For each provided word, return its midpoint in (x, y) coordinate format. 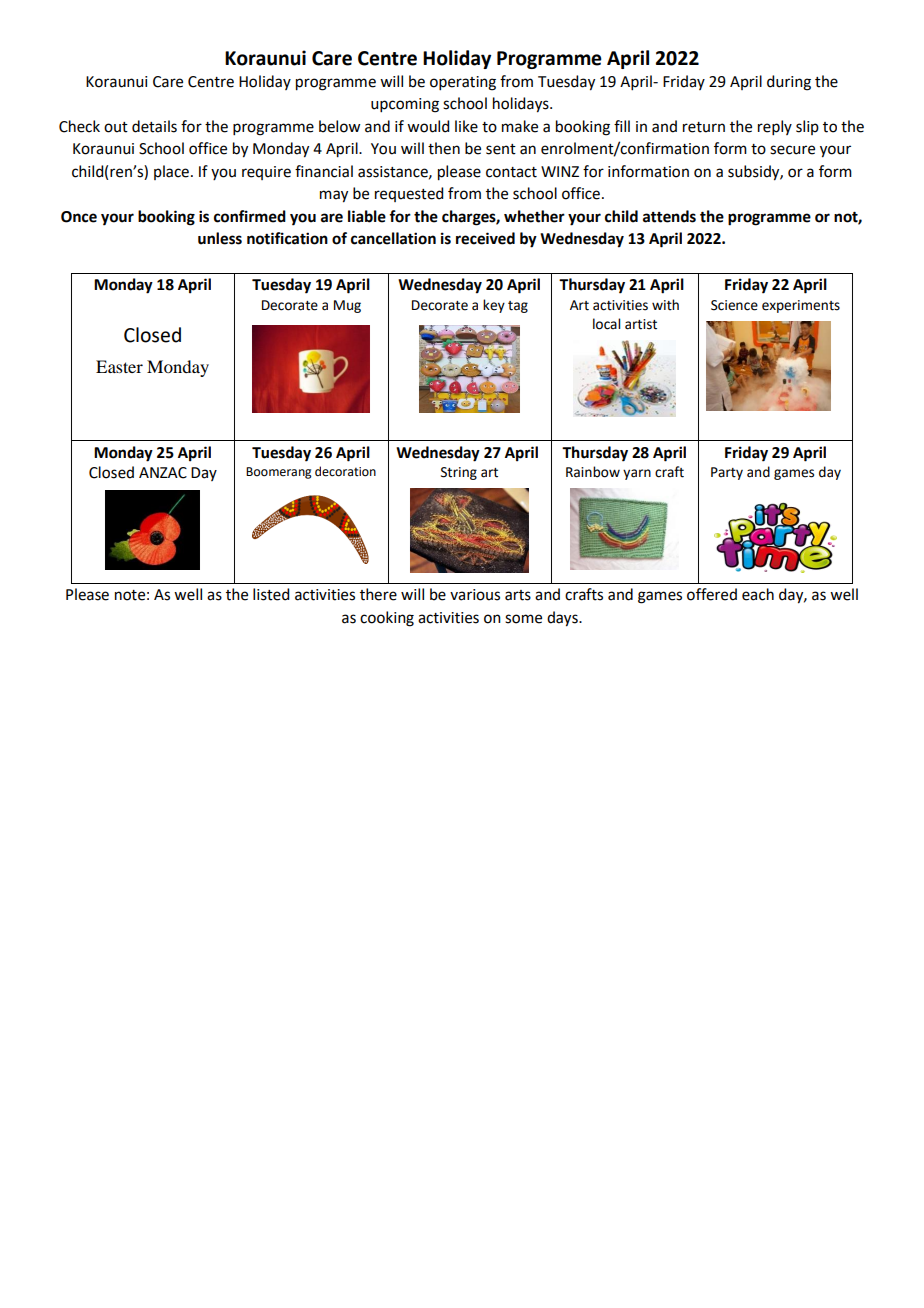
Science (734, 305)
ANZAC (163, 473)
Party (727, 473)
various (475, 595)
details (154, 126)
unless (220, 238)
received (485, 238)
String (459, 473)
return (704, 127)
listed (271, 594)
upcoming (405, 105)
